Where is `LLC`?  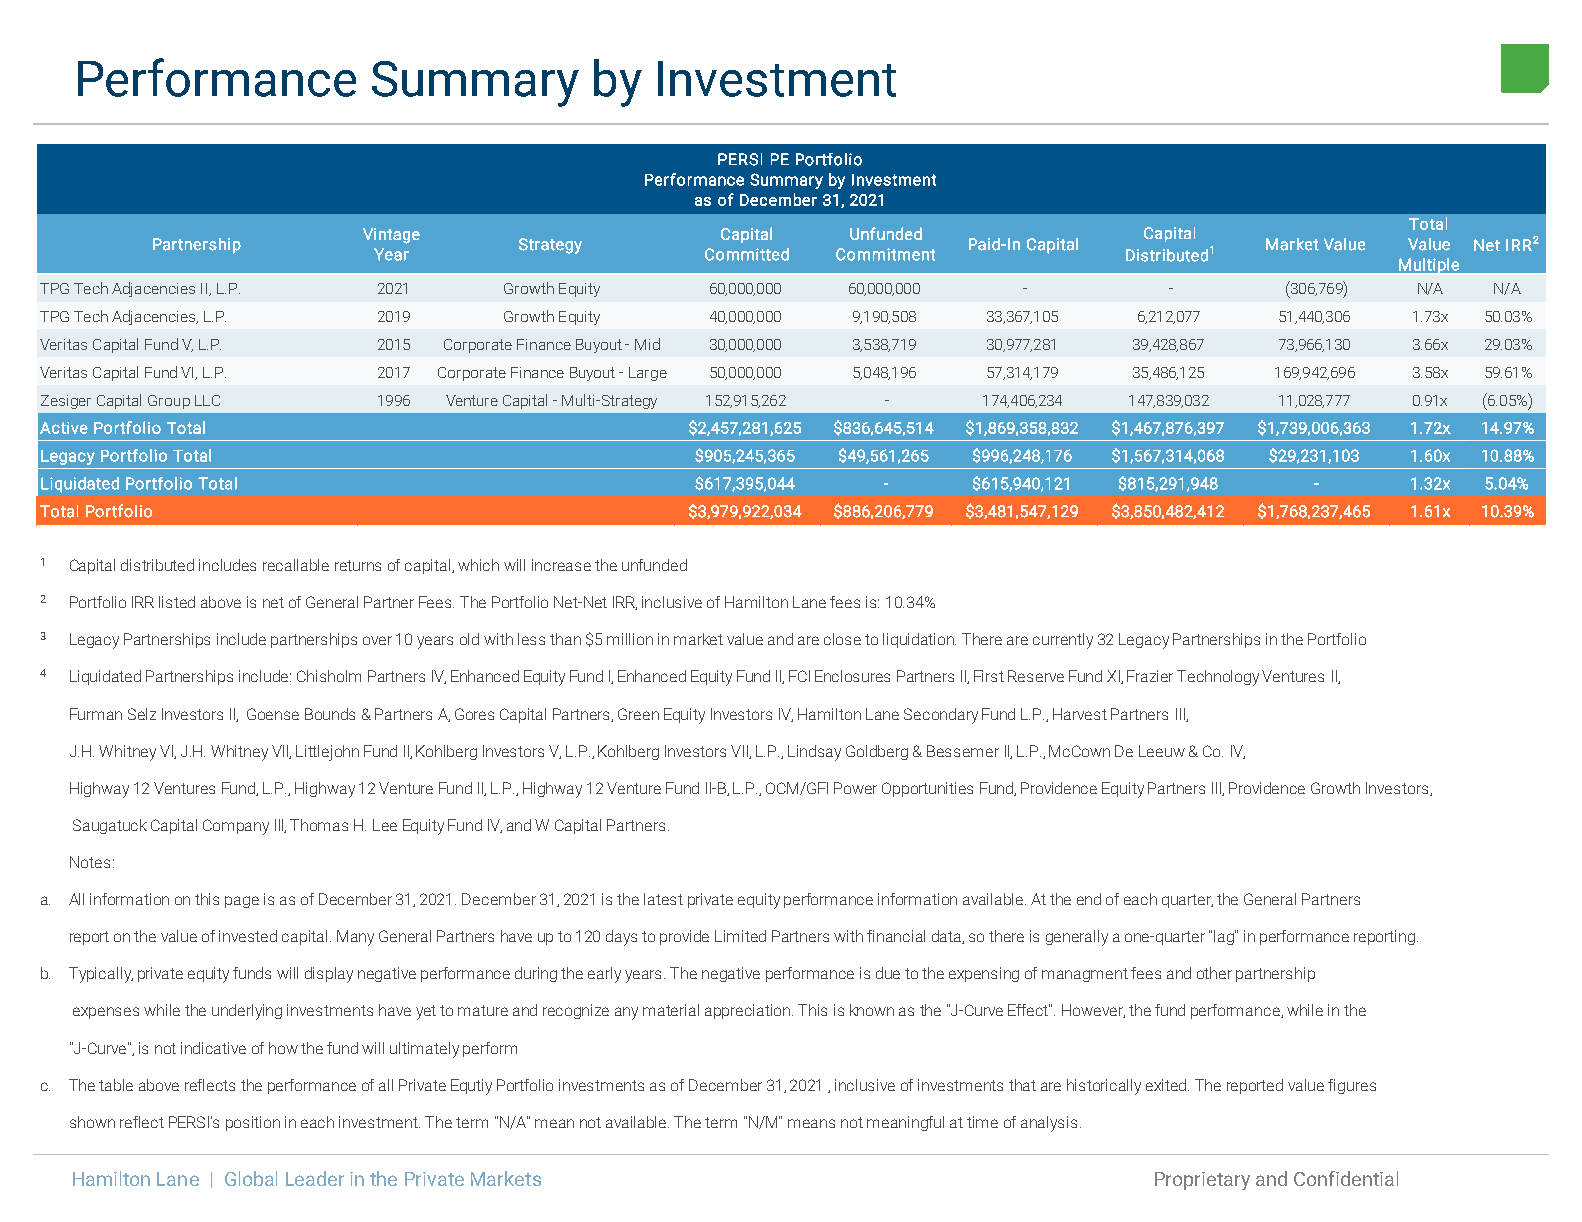 LLC is located at coordinates (207, 400).
